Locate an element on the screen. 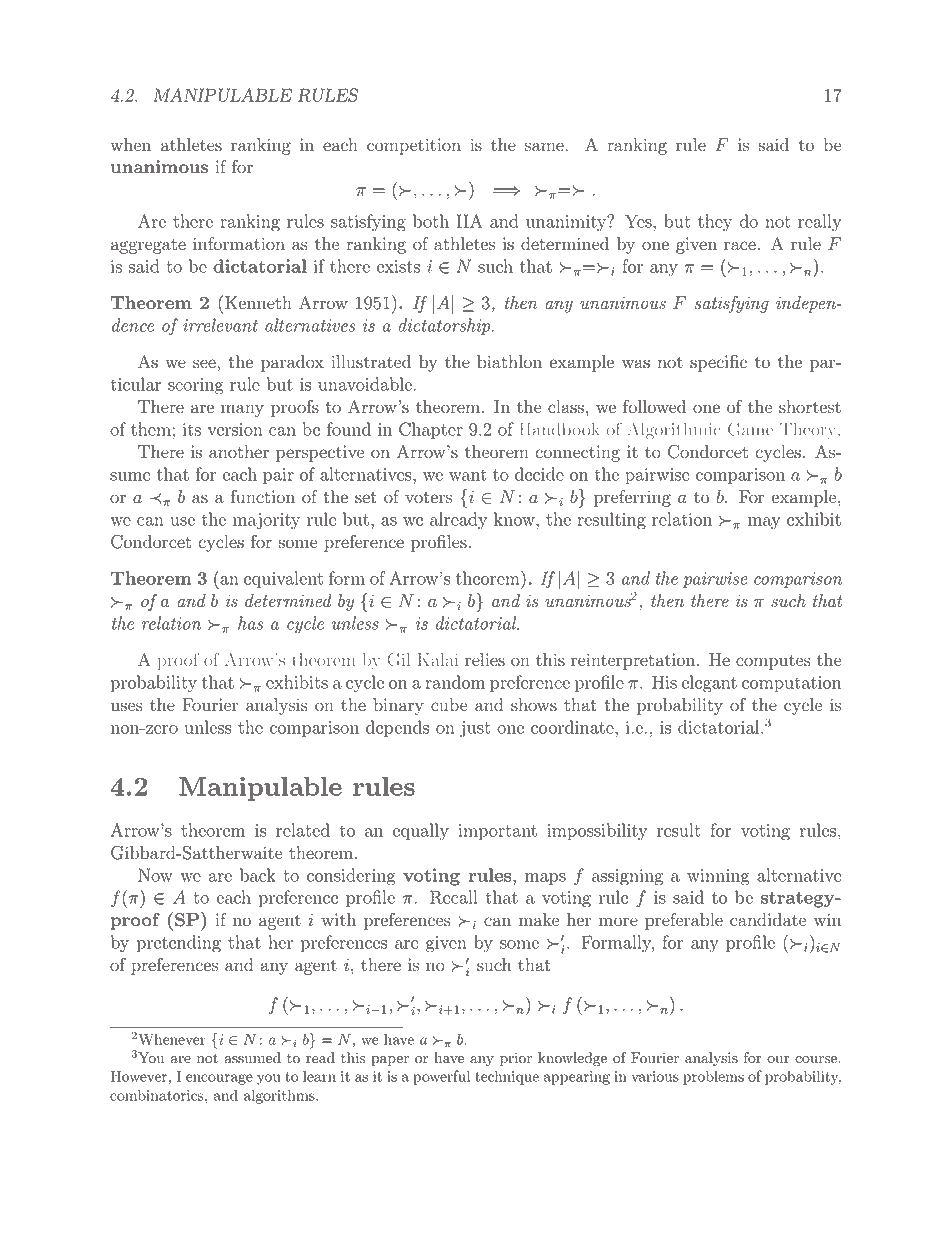  aggregate is located at coordinates (148, 246).
